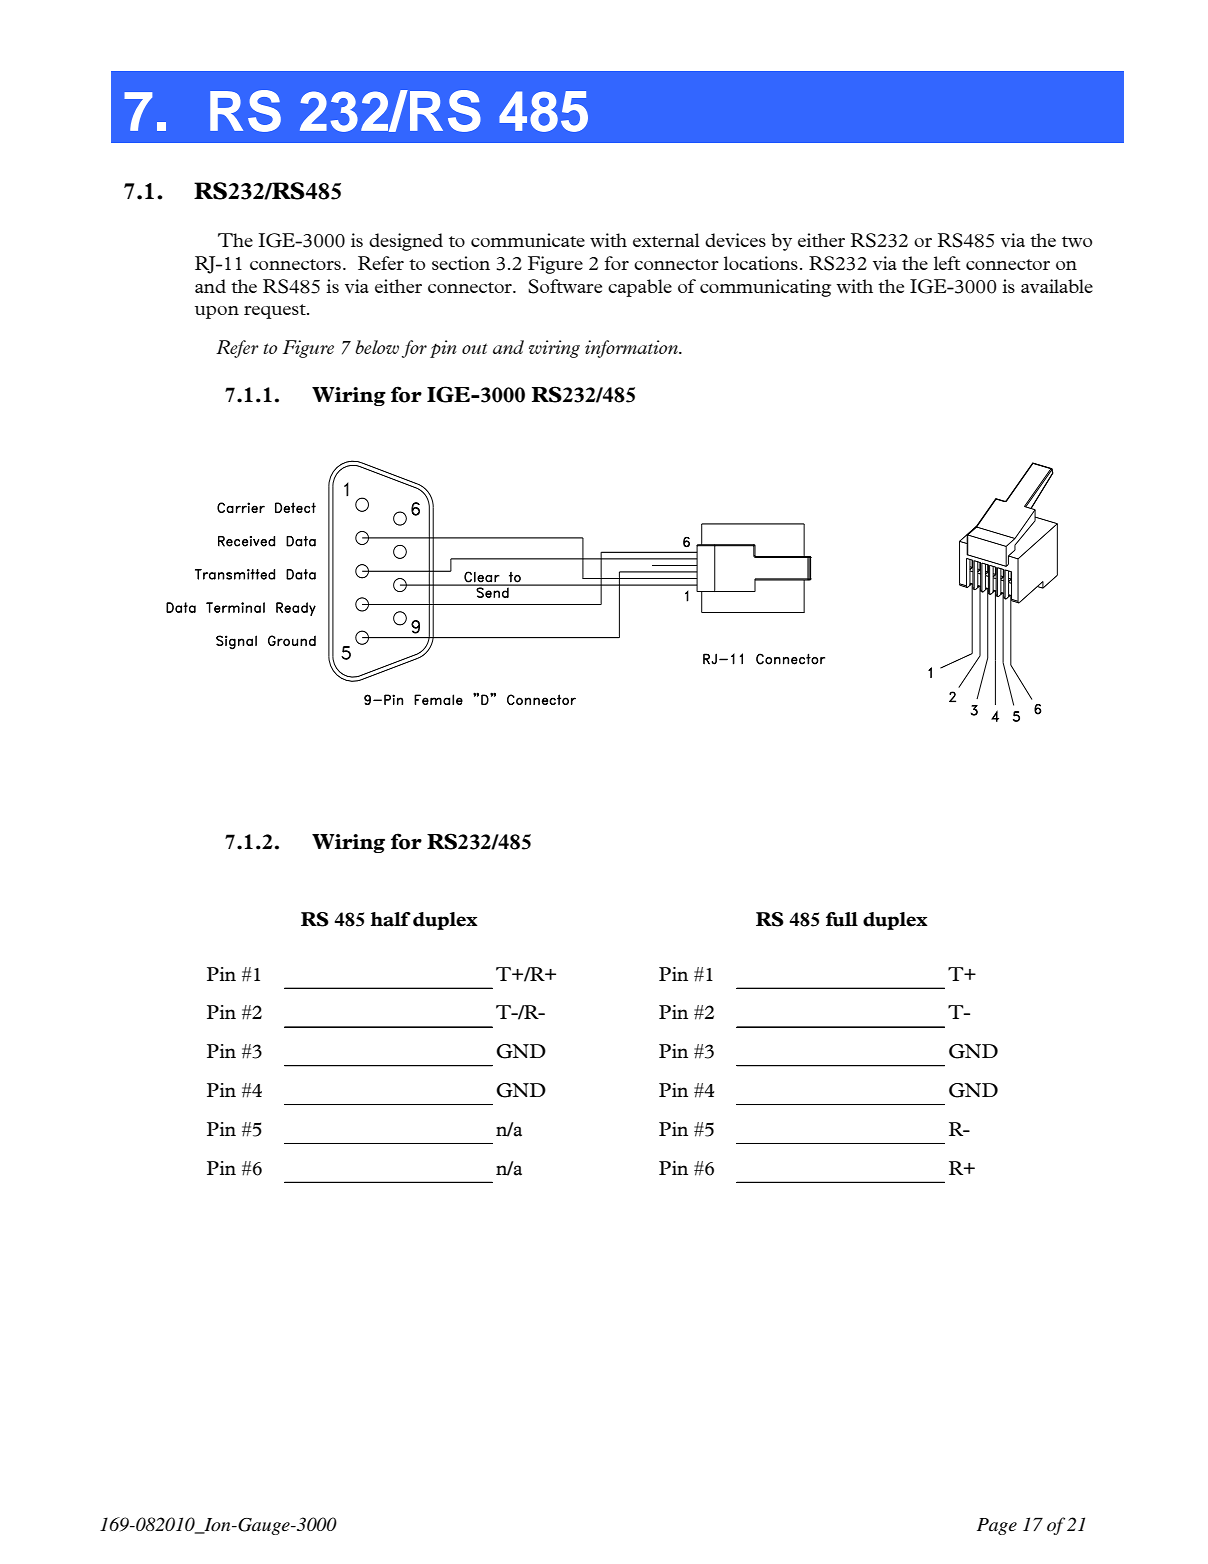 This page has height=1564, width=1208. I want to click on Page, so click(997, 1526).
